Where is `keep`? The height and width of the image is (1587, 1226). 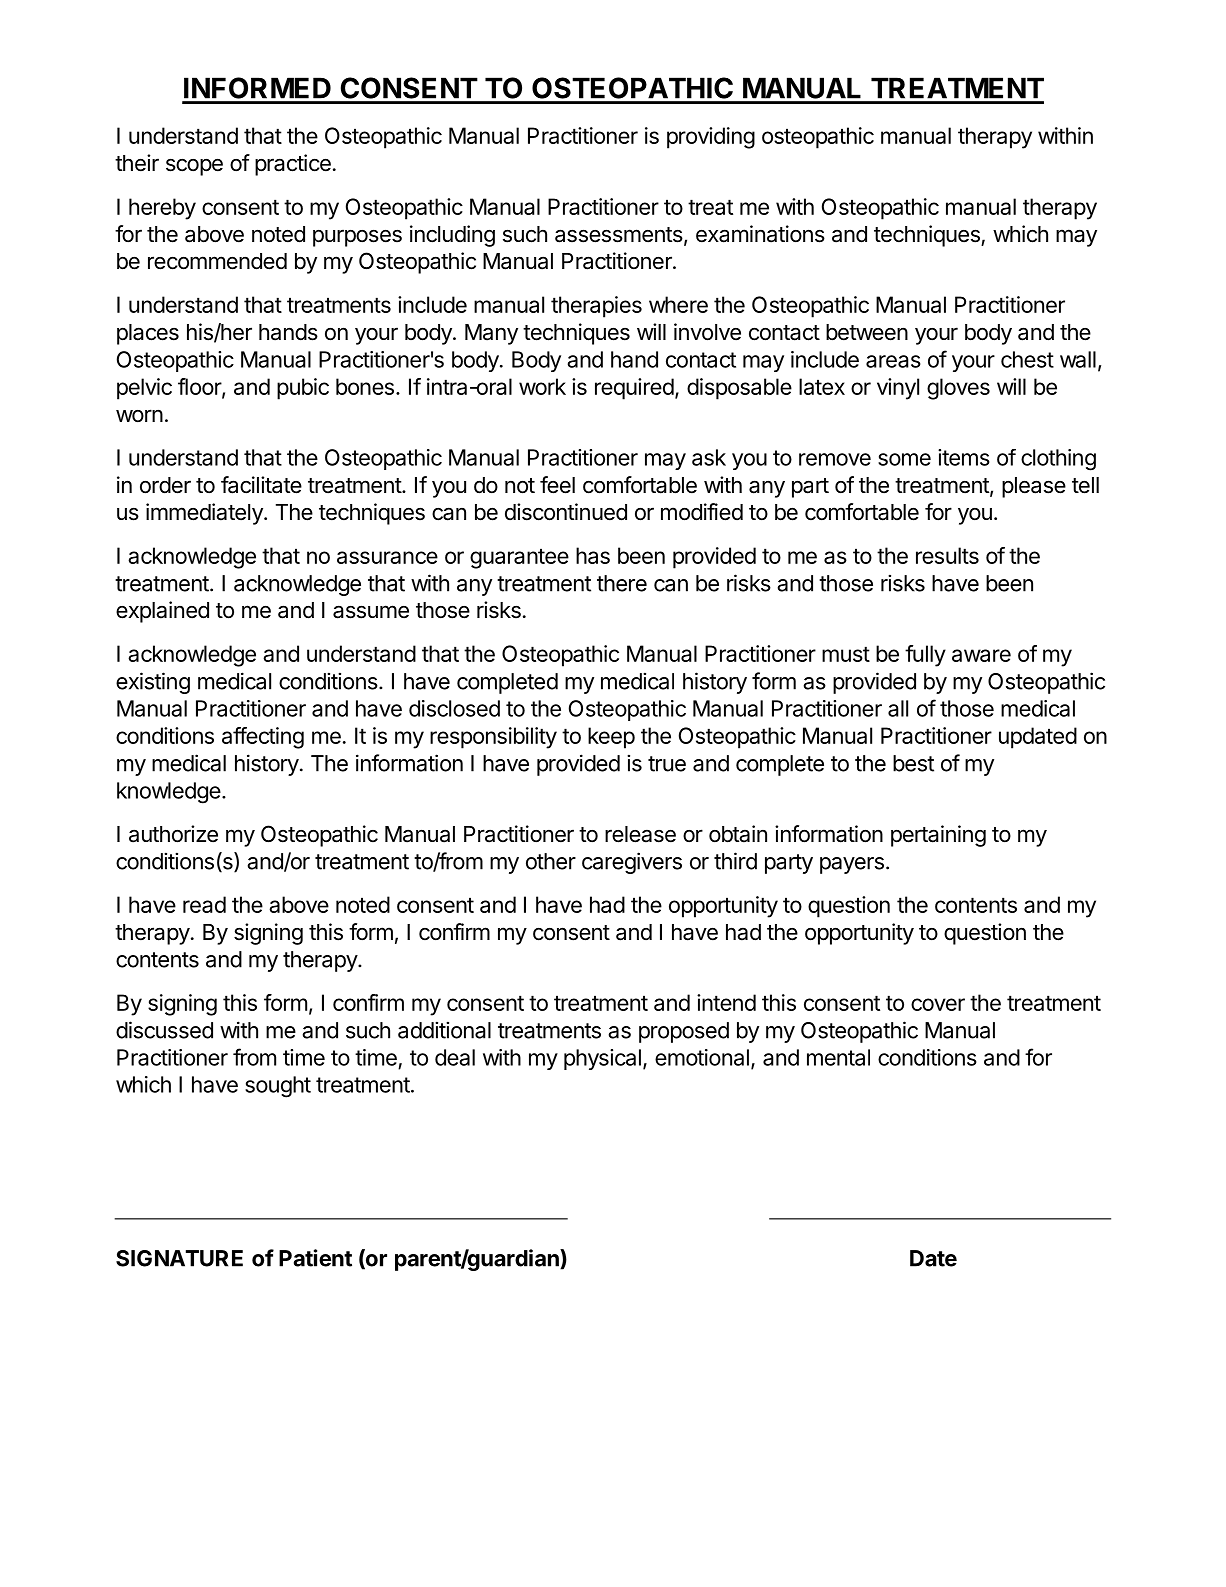
keep is located at coordinates (611, 738).
